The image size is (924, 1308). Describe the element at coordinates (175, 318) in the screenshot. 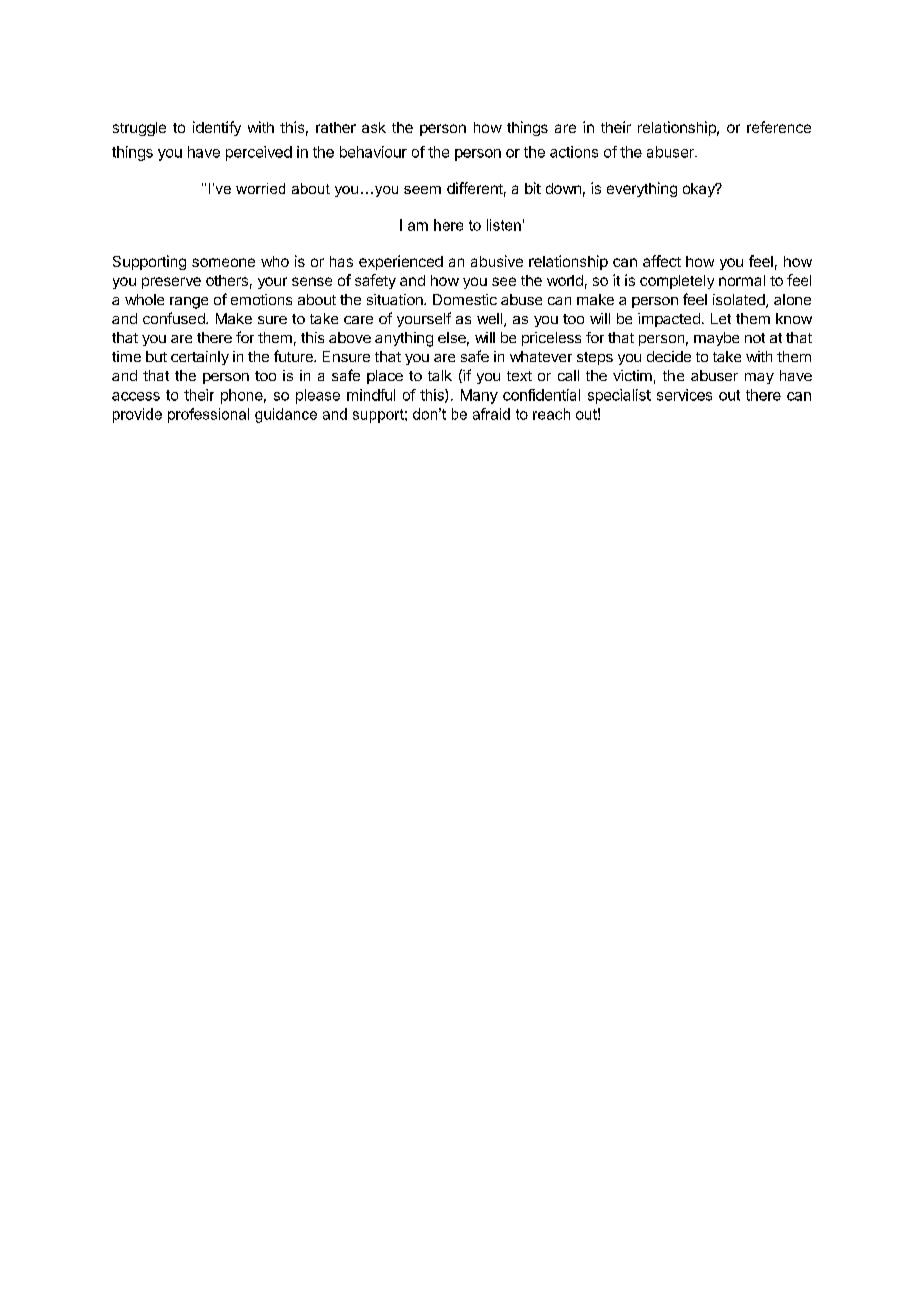

I see `confused` at that location.
